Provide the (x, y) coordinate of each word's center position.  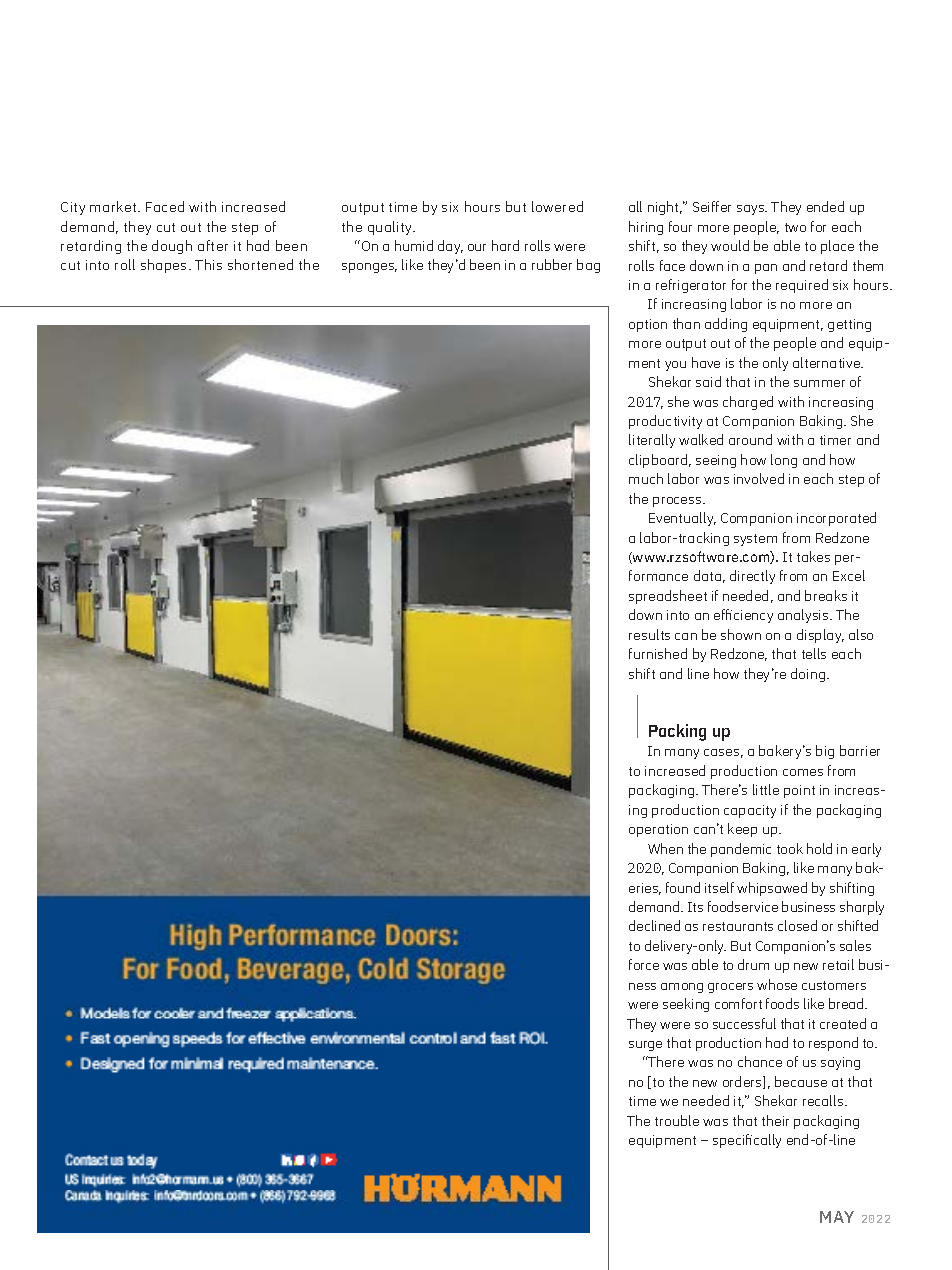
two (795, 227)
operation (658, 830)
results (649, 634)
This (208, 264)
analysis (804, 616)
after (213, 245)
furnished (658, 653)
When (665, 848)
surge (645, 1046)
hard (505, 245)
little (766, 789)
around (750, 439)
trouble (677, 1120)
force (644, 964)
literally (652, 441)
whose (777, 984)
